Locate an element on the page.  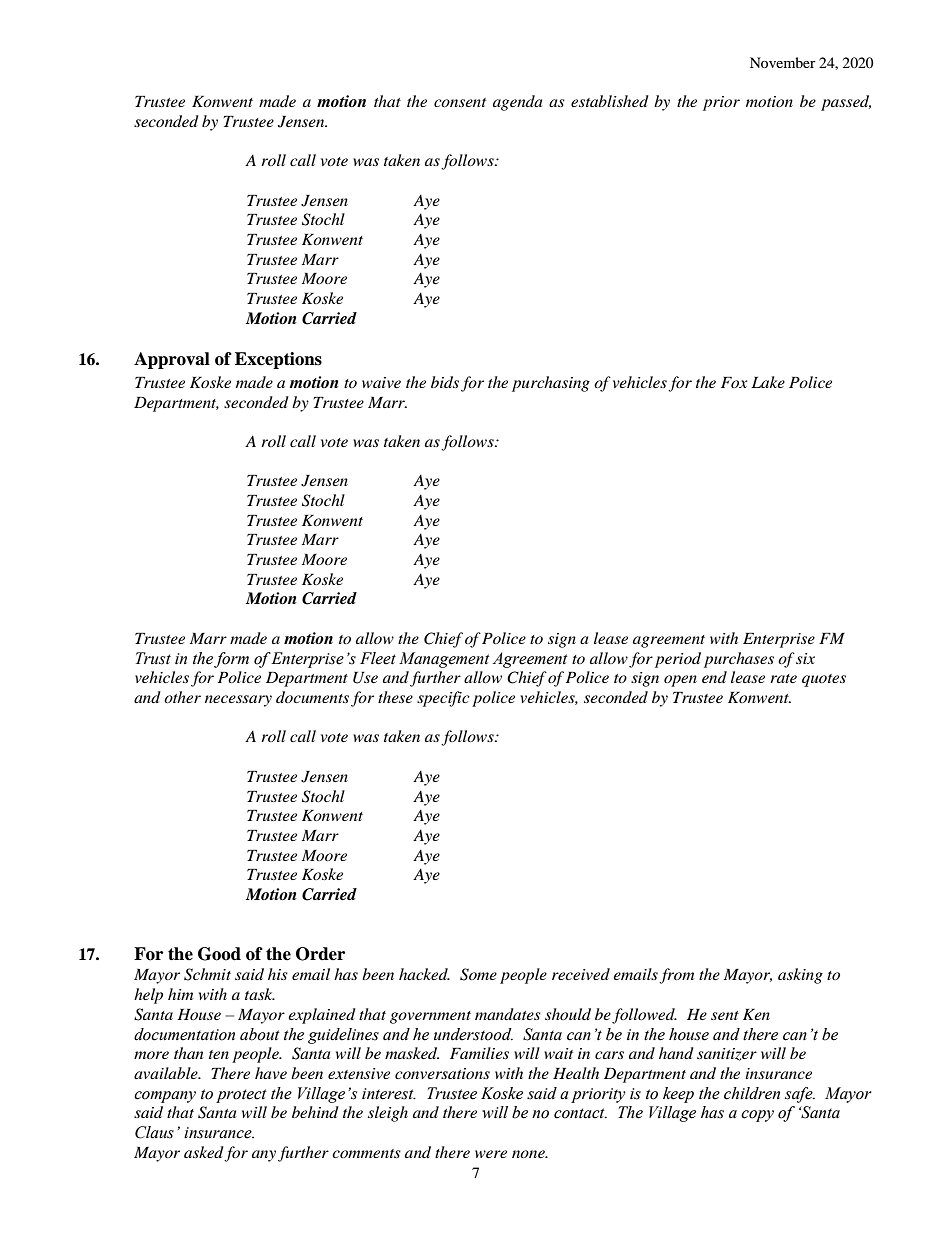
form is located at coordinates (231, 660).
